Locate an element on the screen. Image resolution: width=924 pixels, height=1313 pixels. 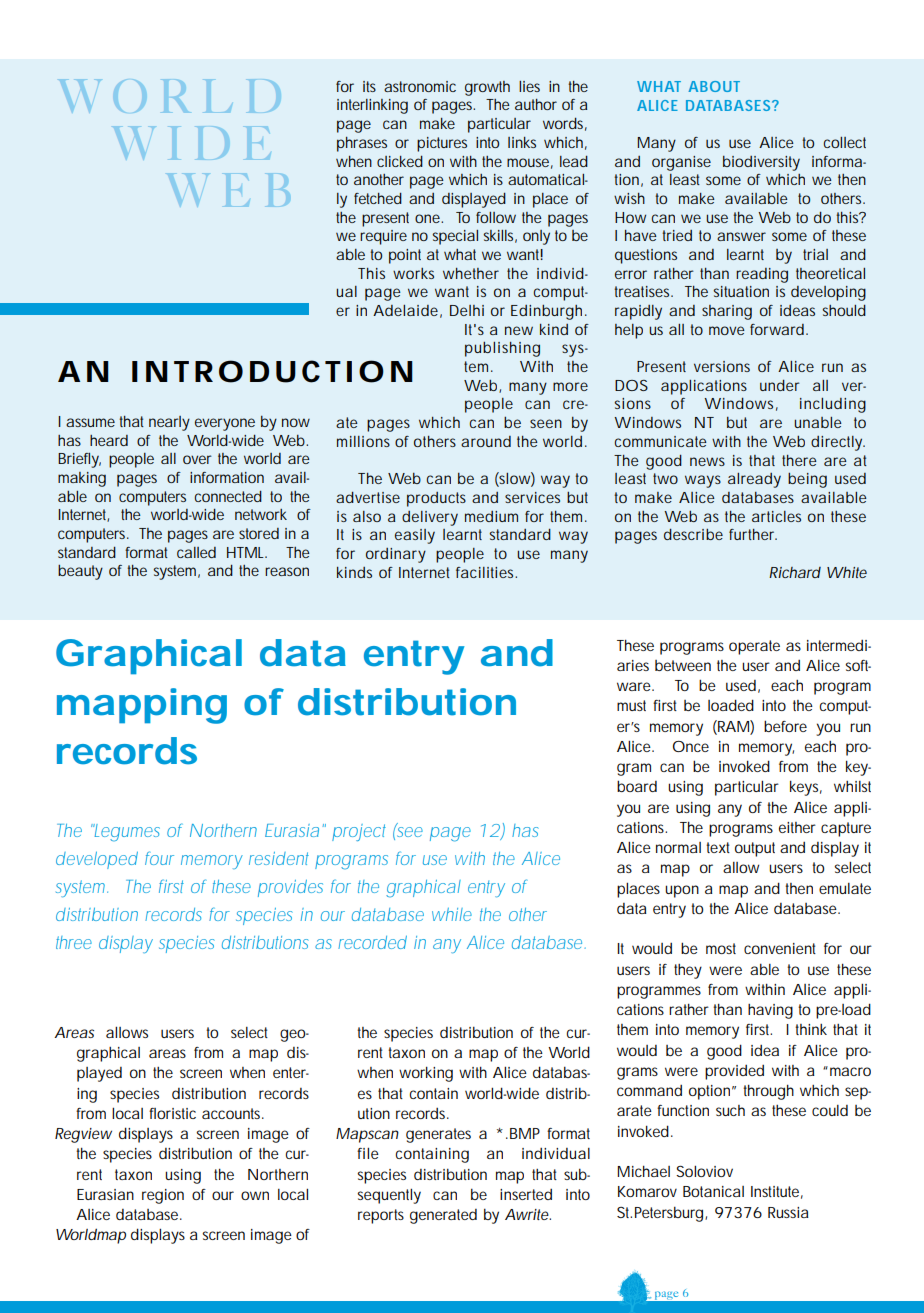
output is located at coordinates (755, 849).
